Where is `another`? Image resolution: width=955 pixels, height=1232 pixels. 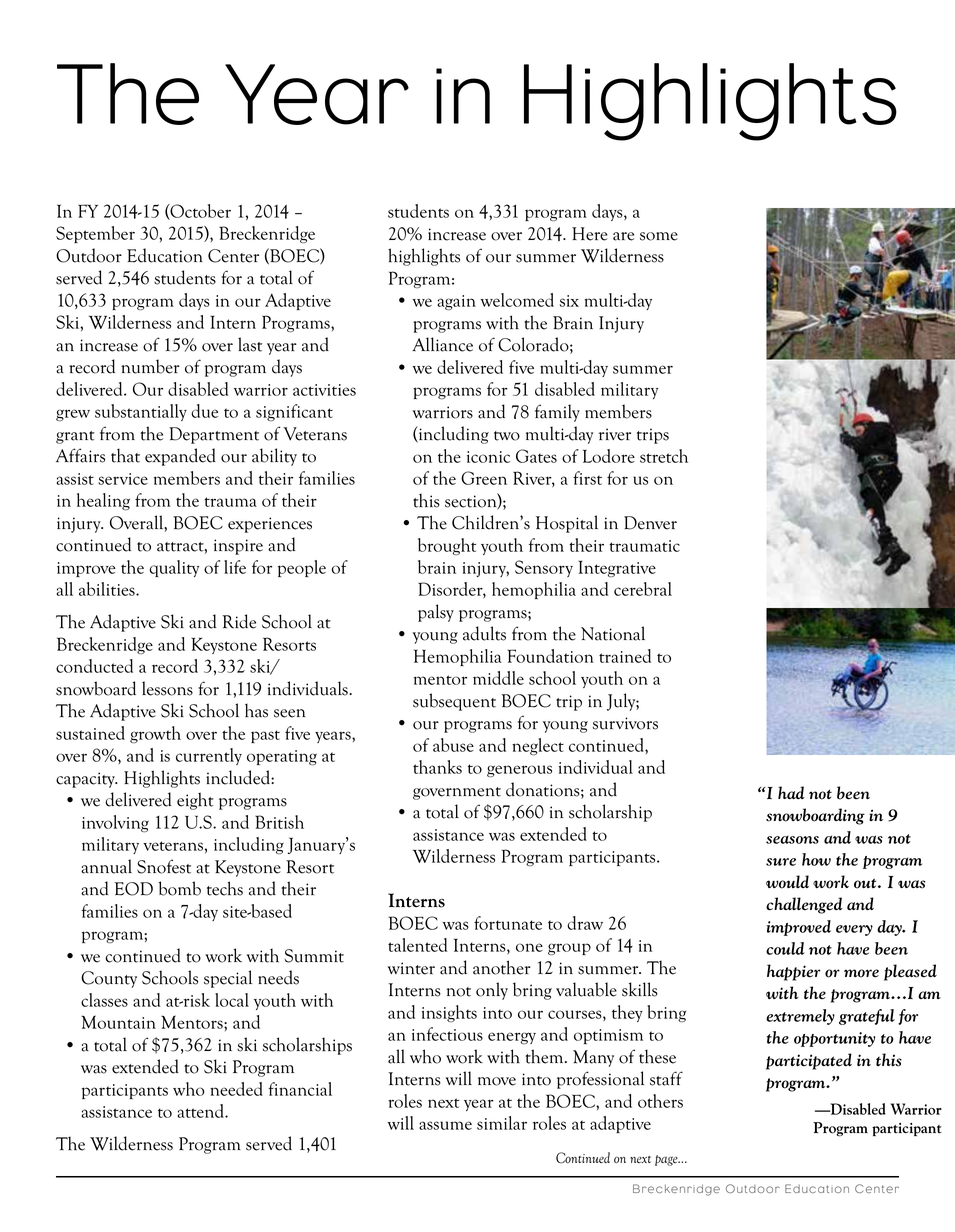 another is located at coordinates (502, 967).
